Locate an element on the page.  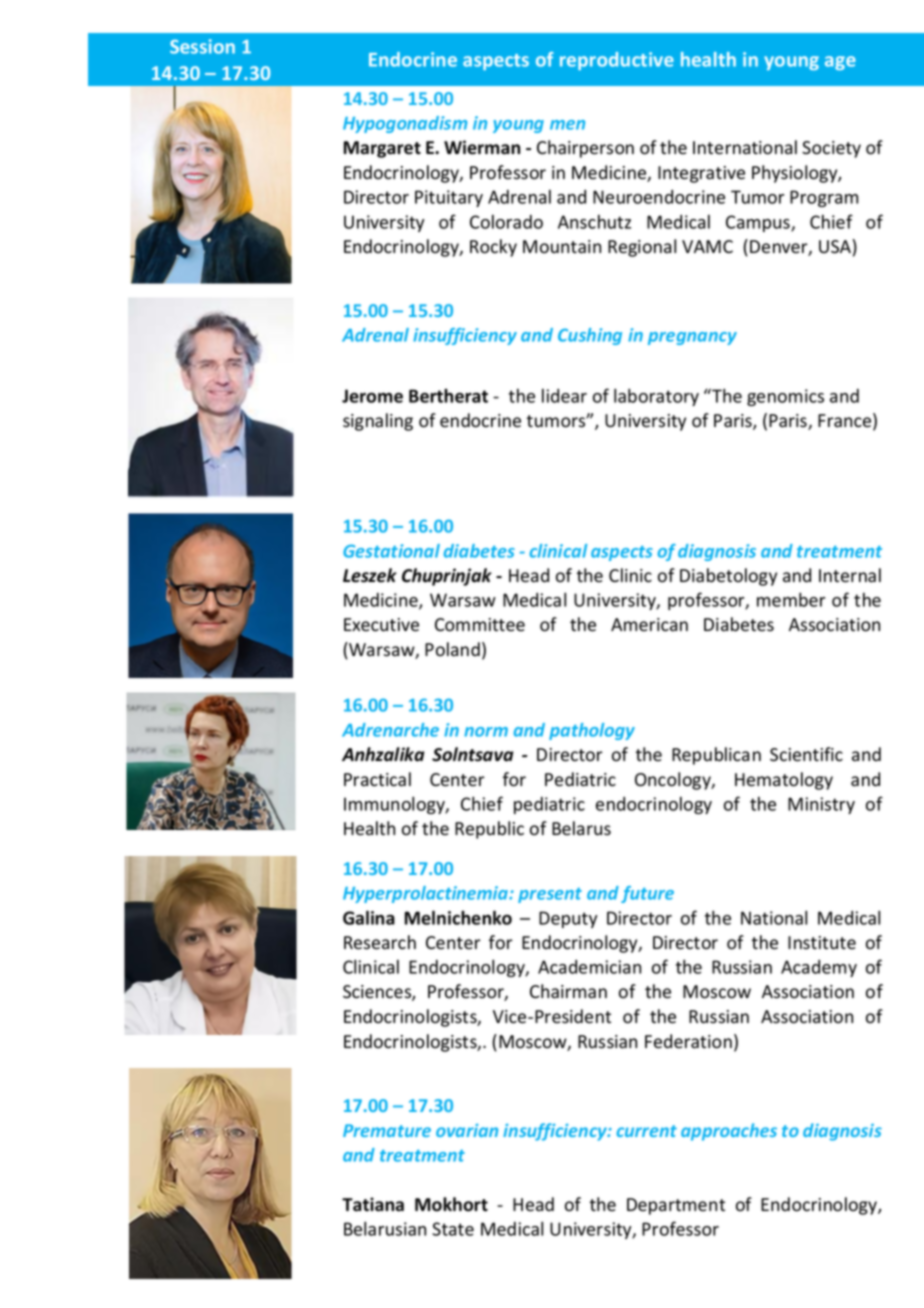
Session is located at coordinates (202, 46).
